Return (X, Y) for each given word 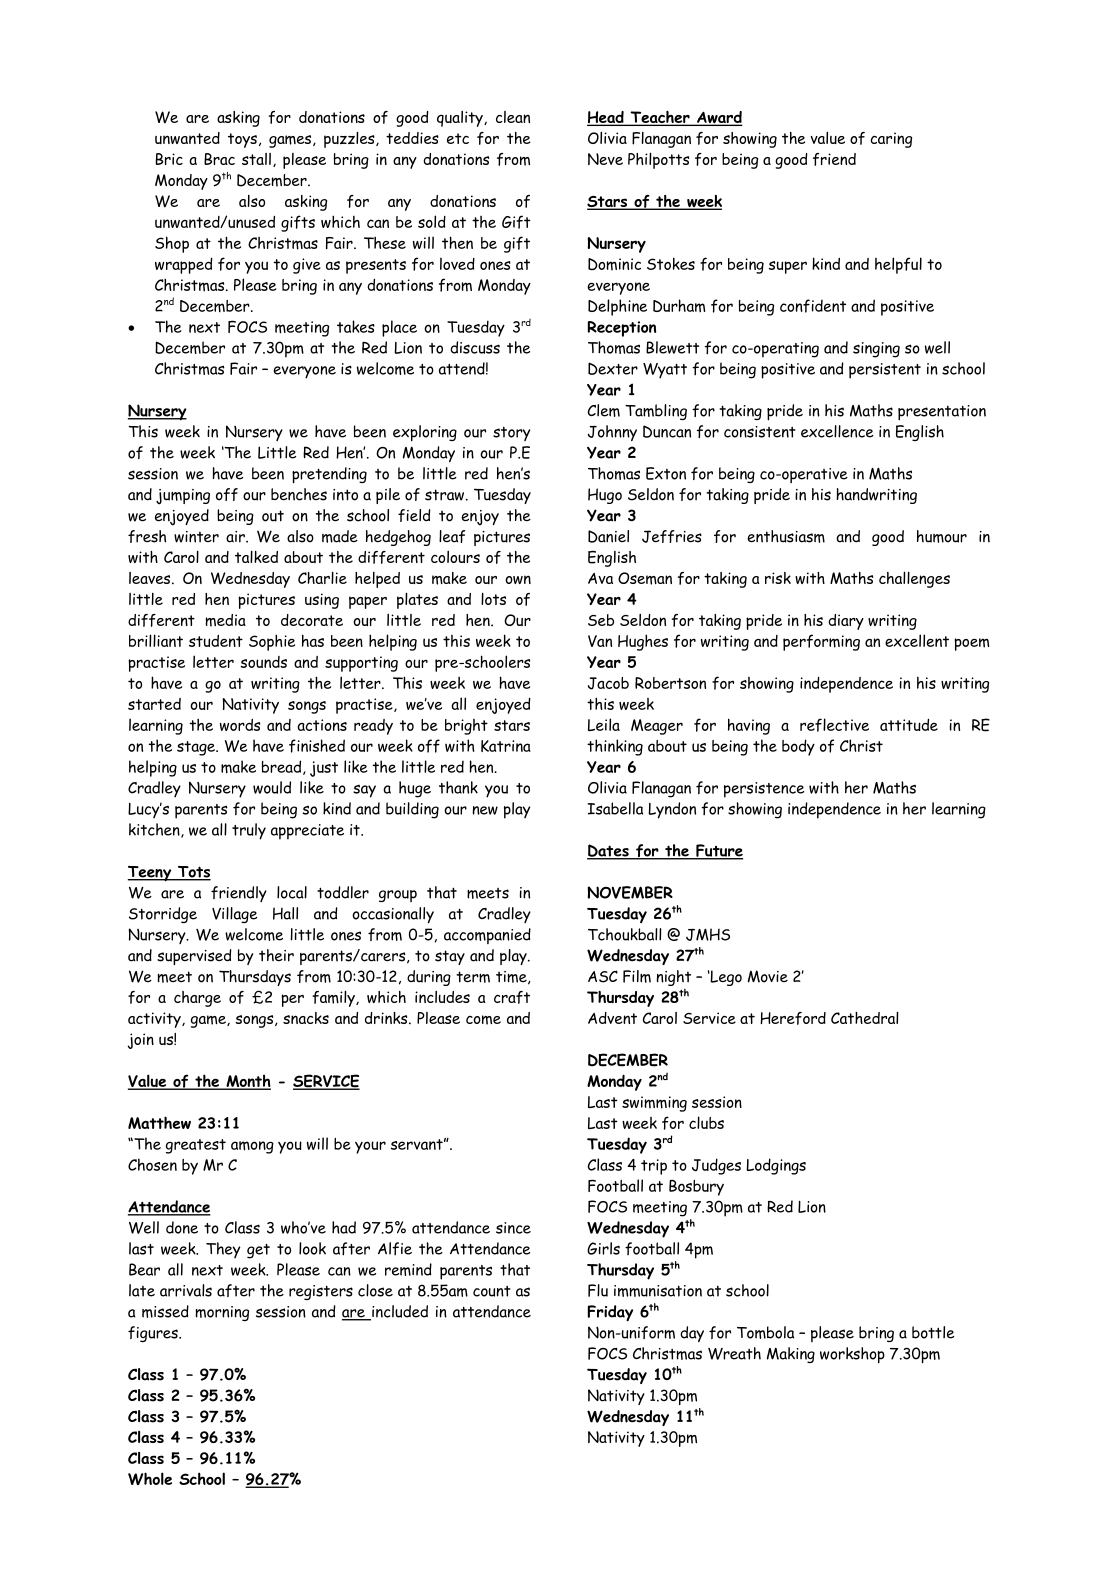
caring (891, 140)
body (798, 747)
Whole (150, 1478)
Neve (605, 159)
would (272, 787)
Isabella (615, 808)
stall (256, 159)
